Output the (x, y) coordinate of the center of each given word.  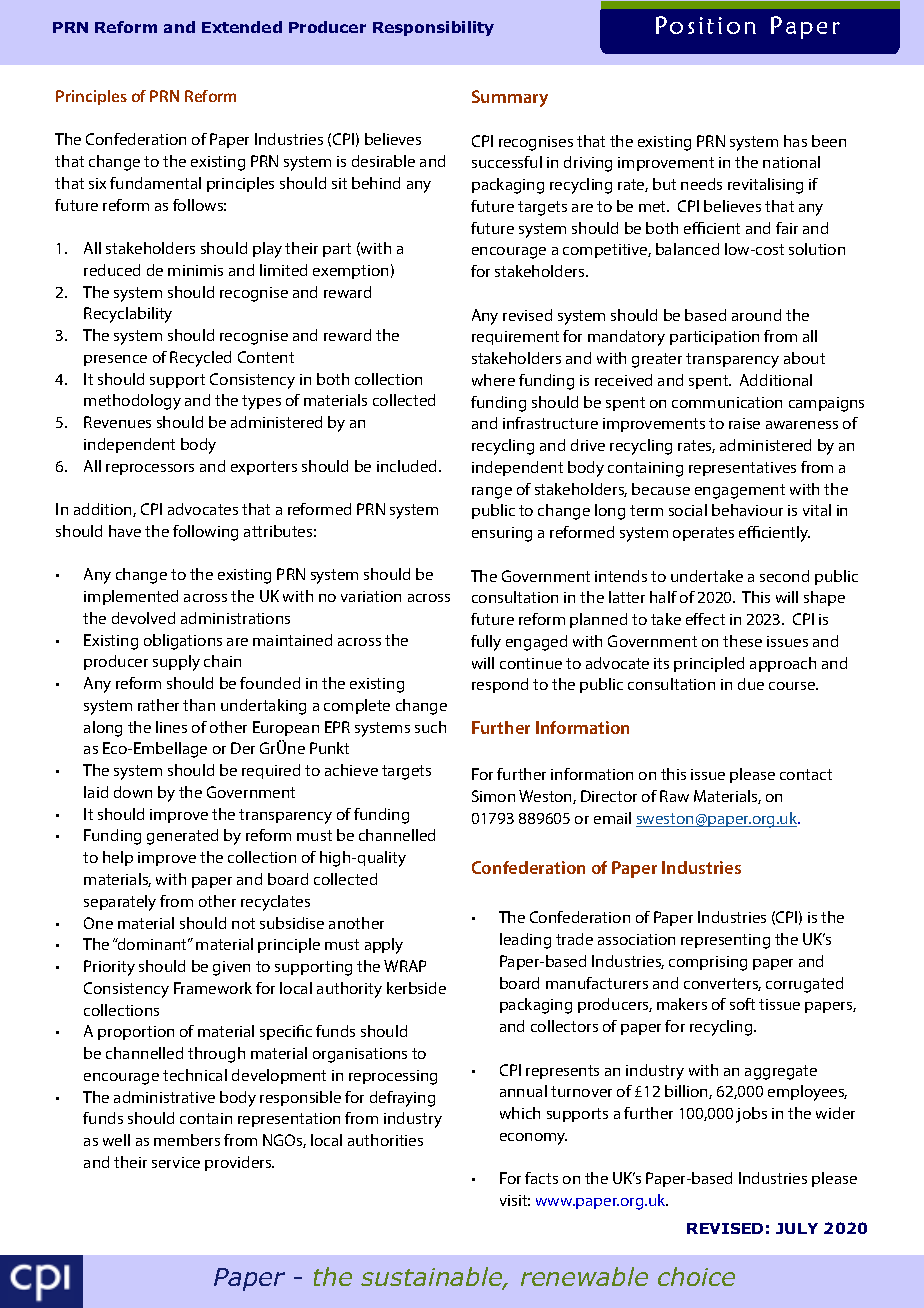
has (795, 141)
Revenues (117, 422)
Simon (493, 796)
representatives (742, 469)
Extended (242, 27)
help (118, 858)
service (176, 1162)
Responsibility (433, 28)
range (492, 493)
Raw (674, 796)
